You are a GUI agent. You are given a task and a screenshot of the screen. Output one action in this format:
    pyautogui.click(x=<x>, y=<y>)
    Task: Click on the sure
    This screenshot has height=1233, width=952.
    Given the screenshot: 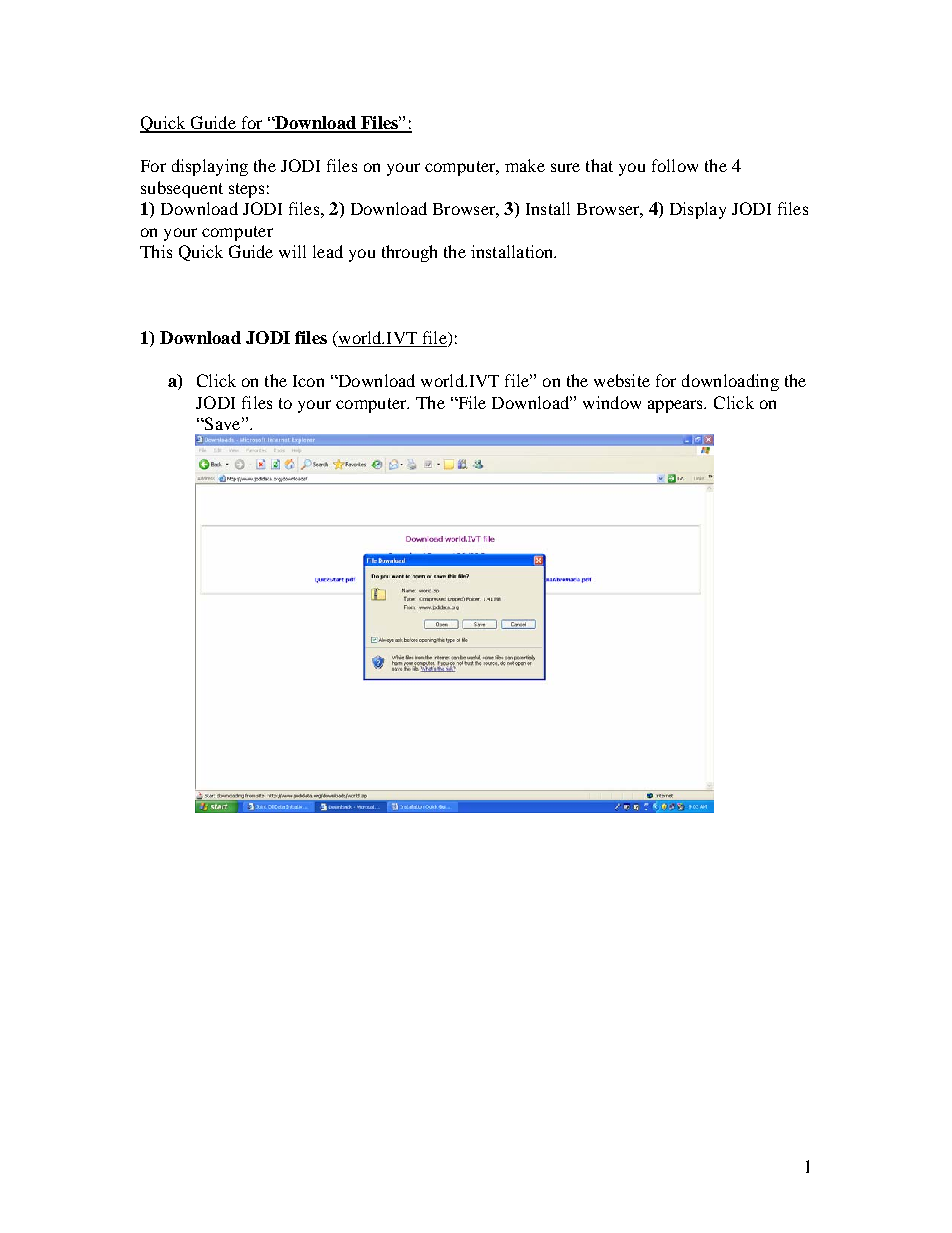 What is the action you would take?
    pyautogui.click(x=565, y=167)
